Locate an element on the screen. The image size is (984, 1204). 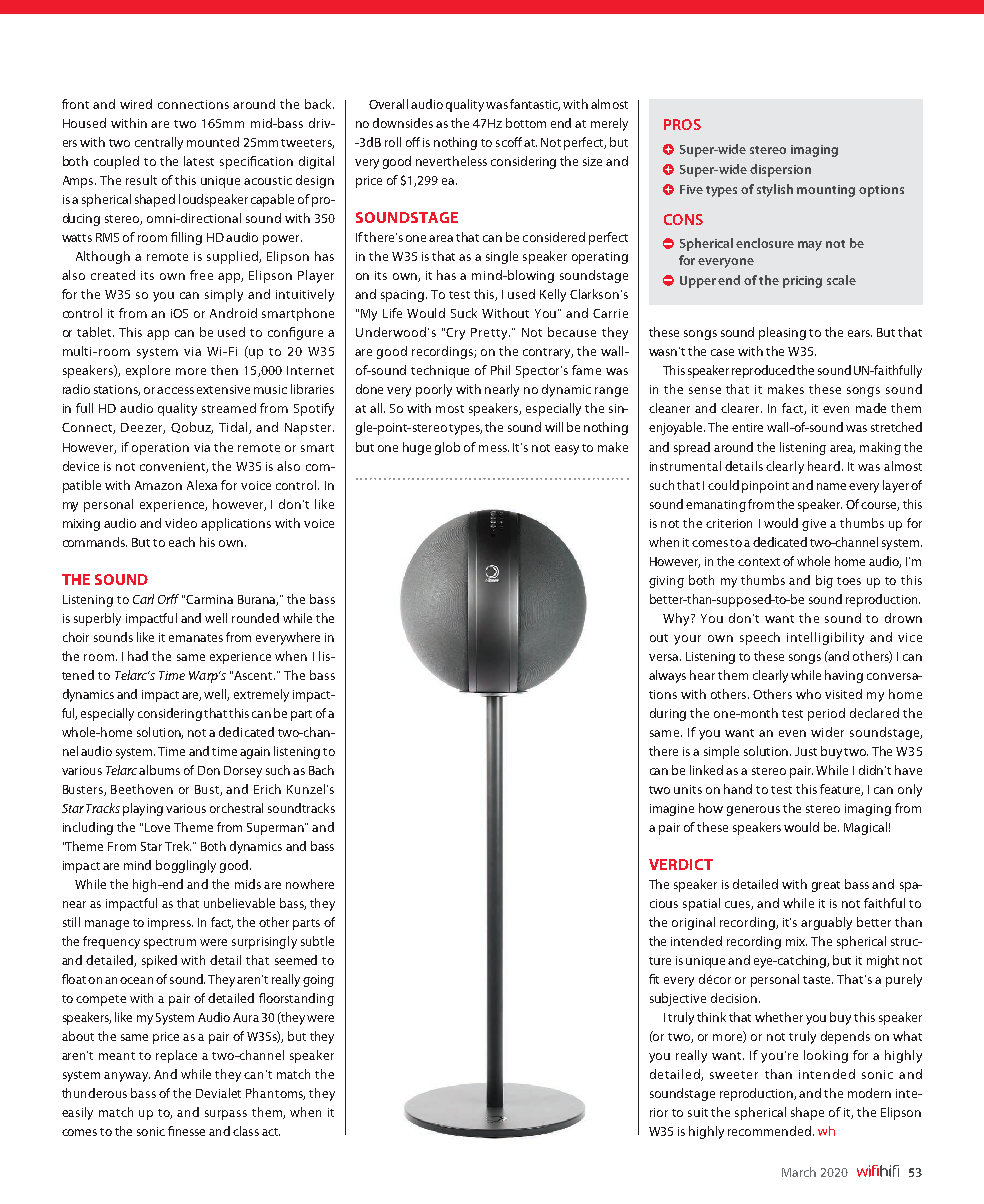
suit is located at coordinates (698, 1112).
